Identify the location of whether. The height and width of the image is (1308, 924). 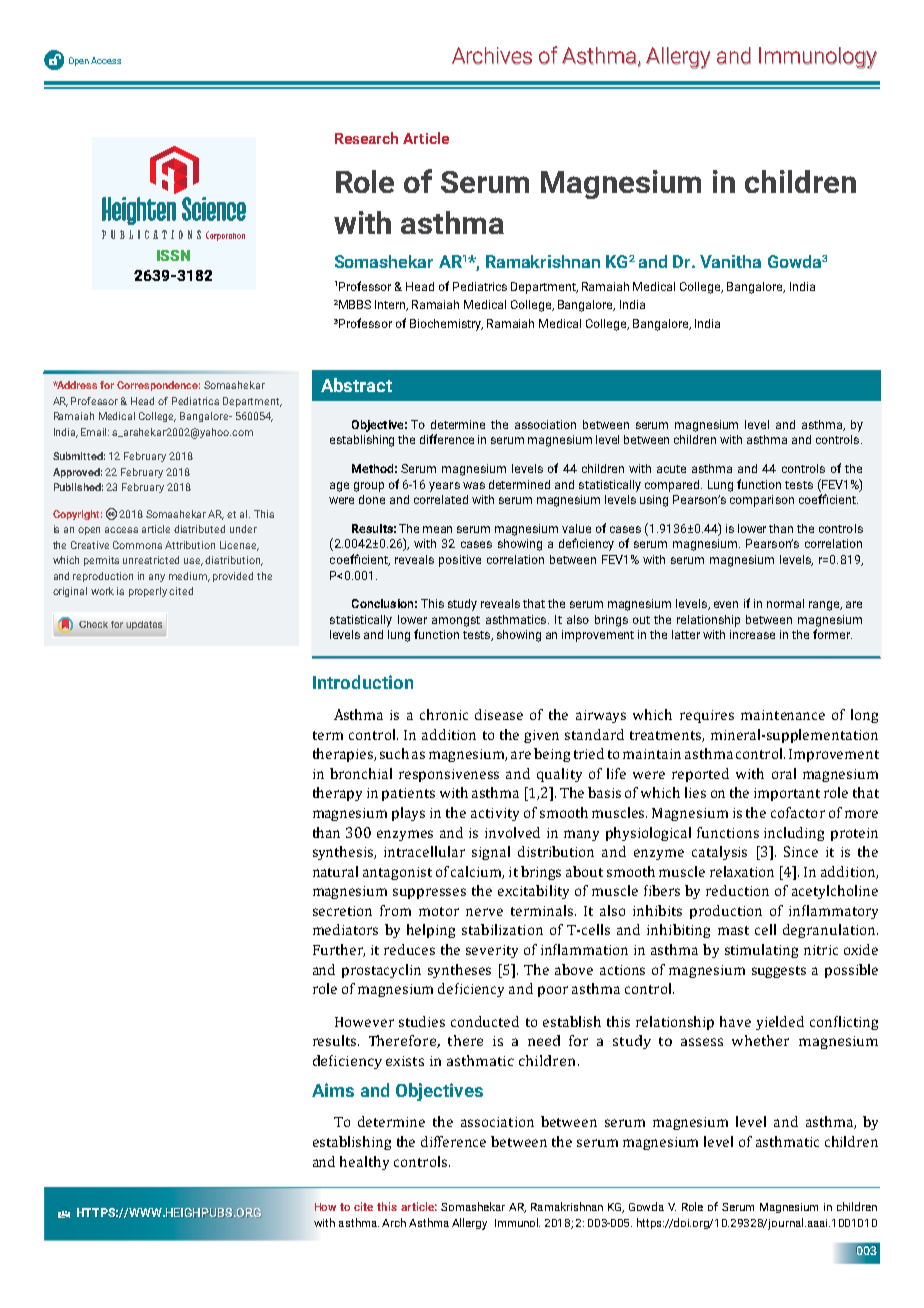
(760, 1040).
